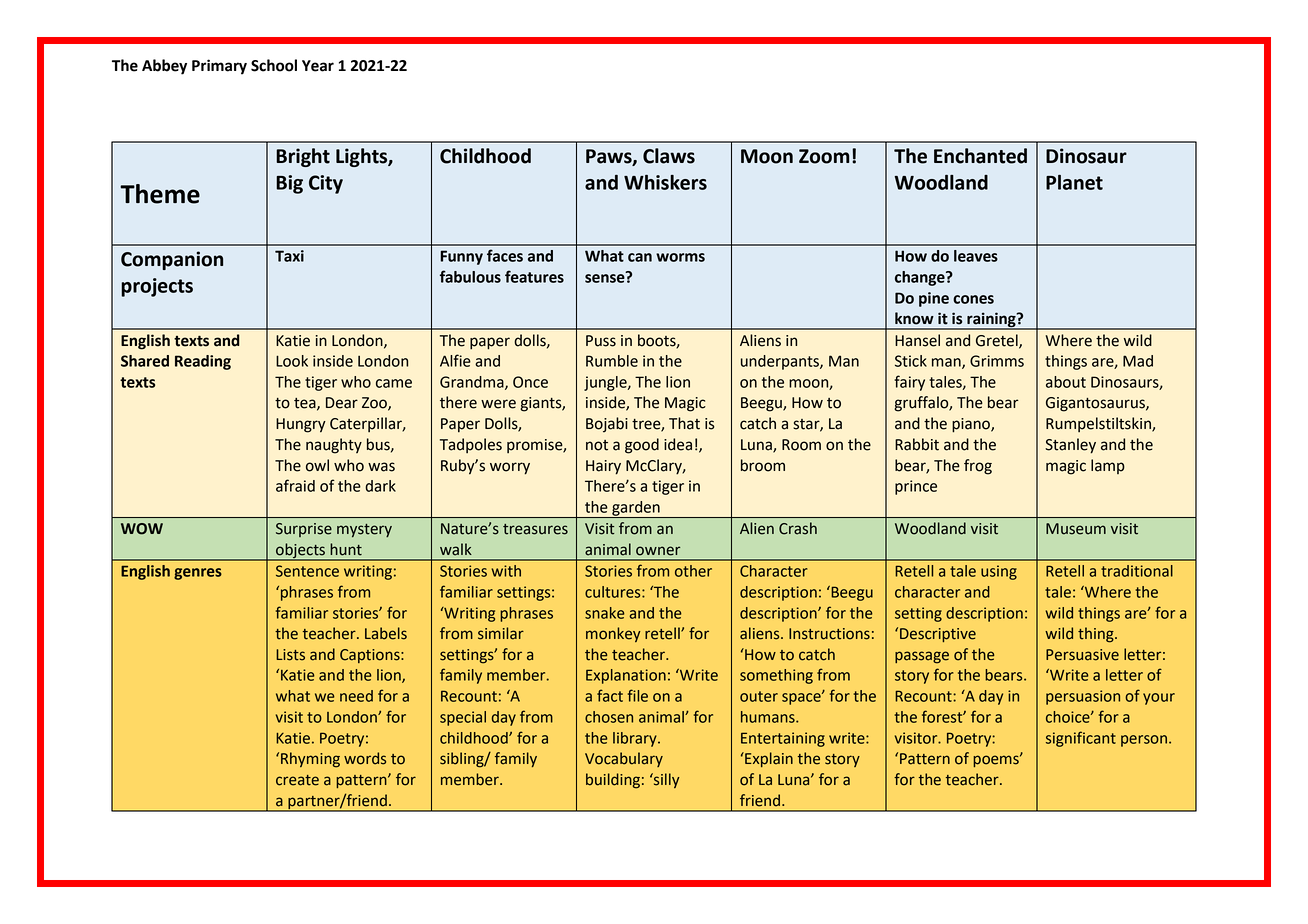 This screenshot has height=924, width=1308. I want to click on School, so click(274, 65).
